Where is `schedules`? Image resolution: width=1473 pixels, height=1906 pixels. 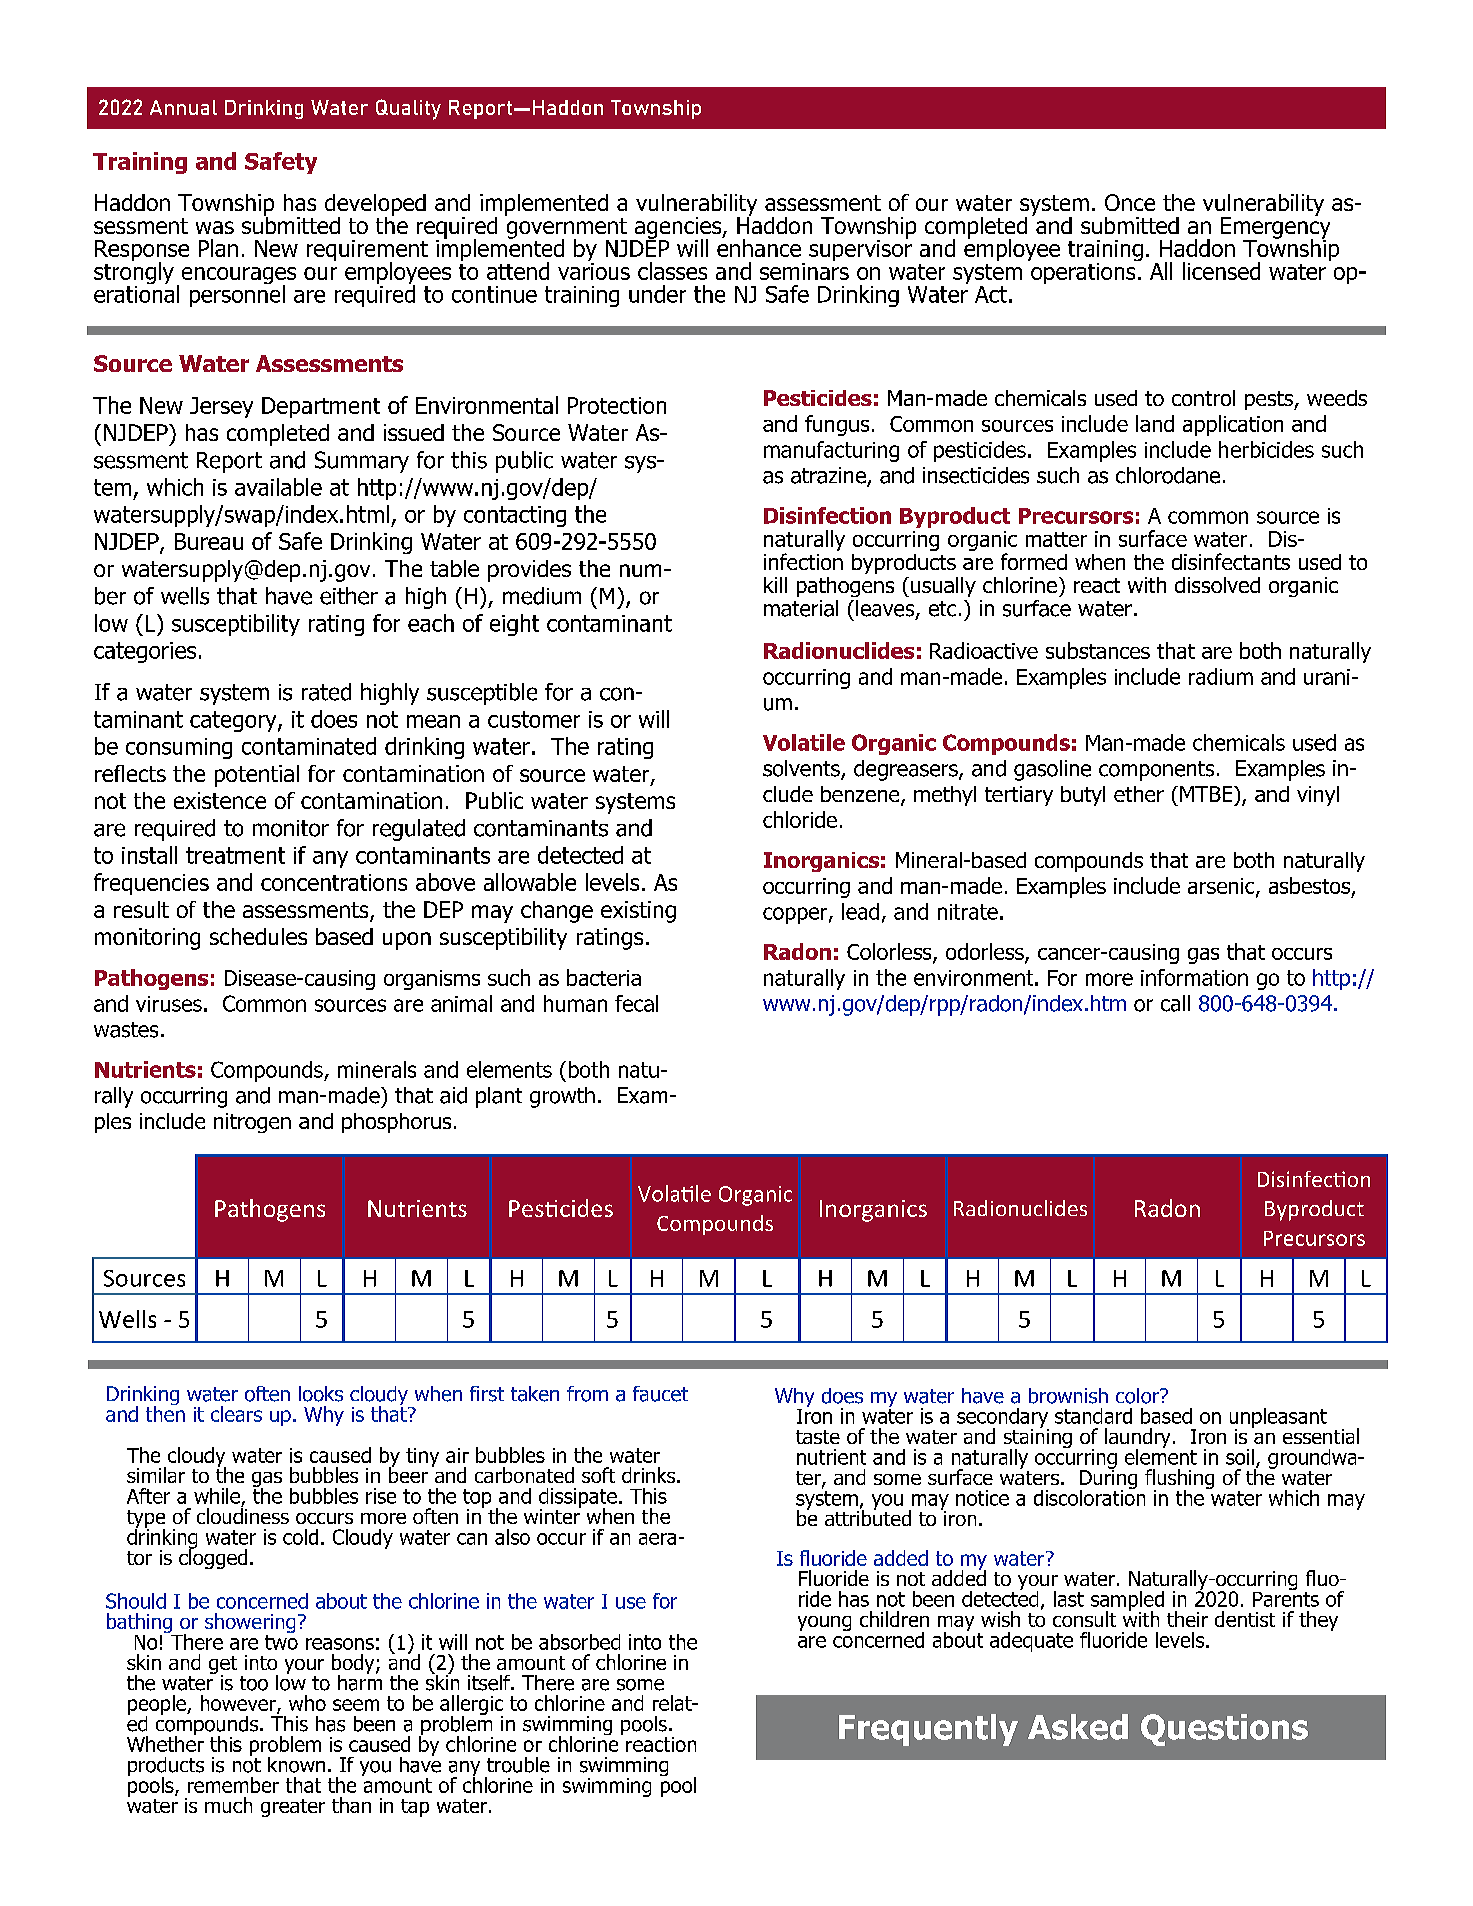 schedules is located at coordinates (258, 936).
